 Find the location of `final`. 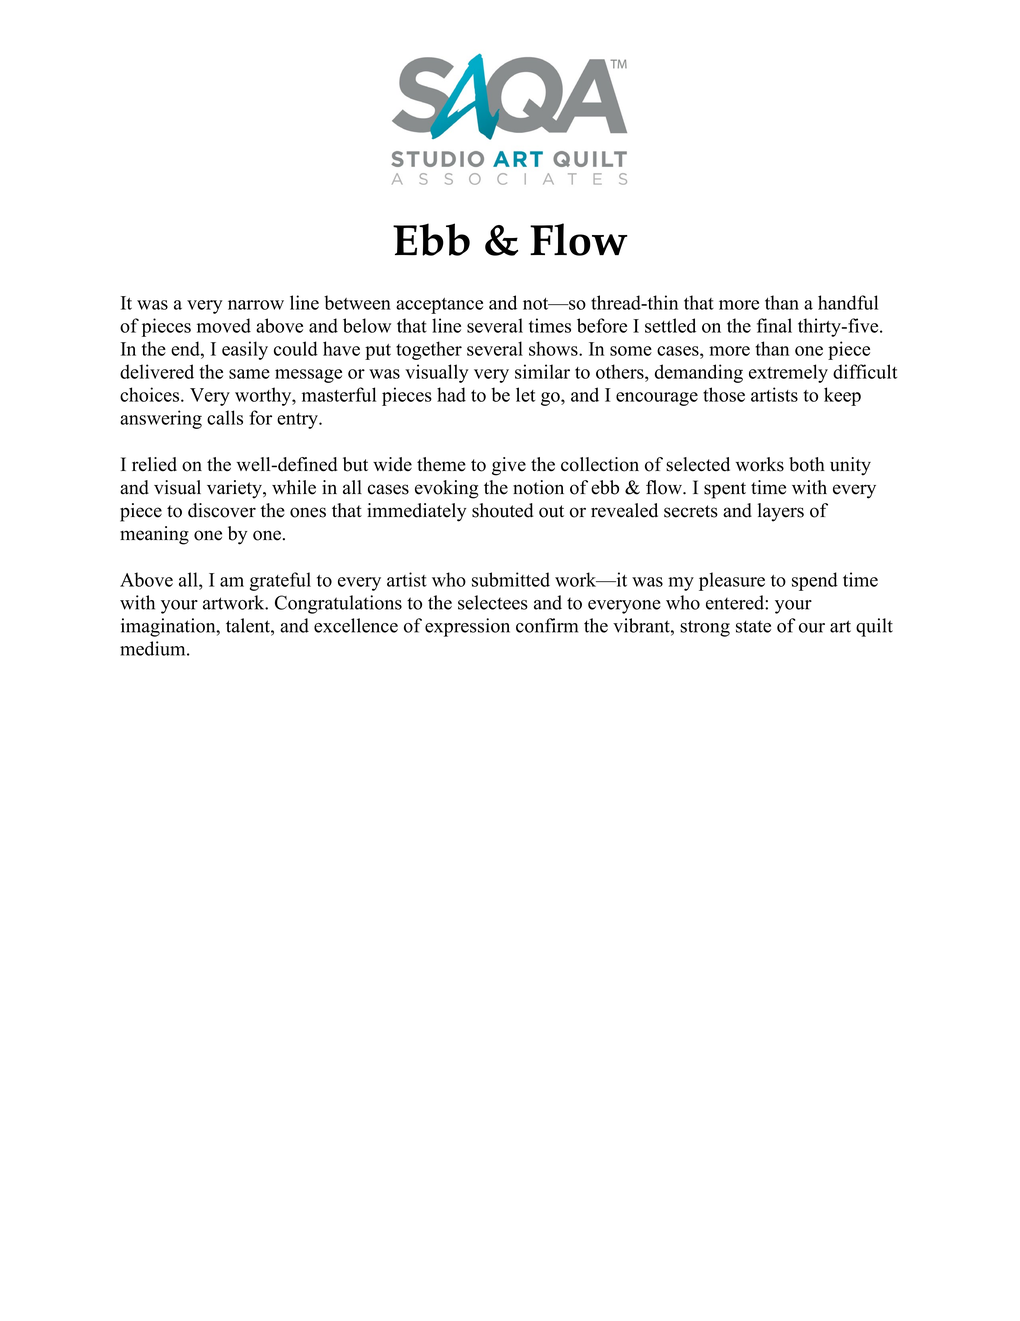

final is located at coordinates (774, 325).
